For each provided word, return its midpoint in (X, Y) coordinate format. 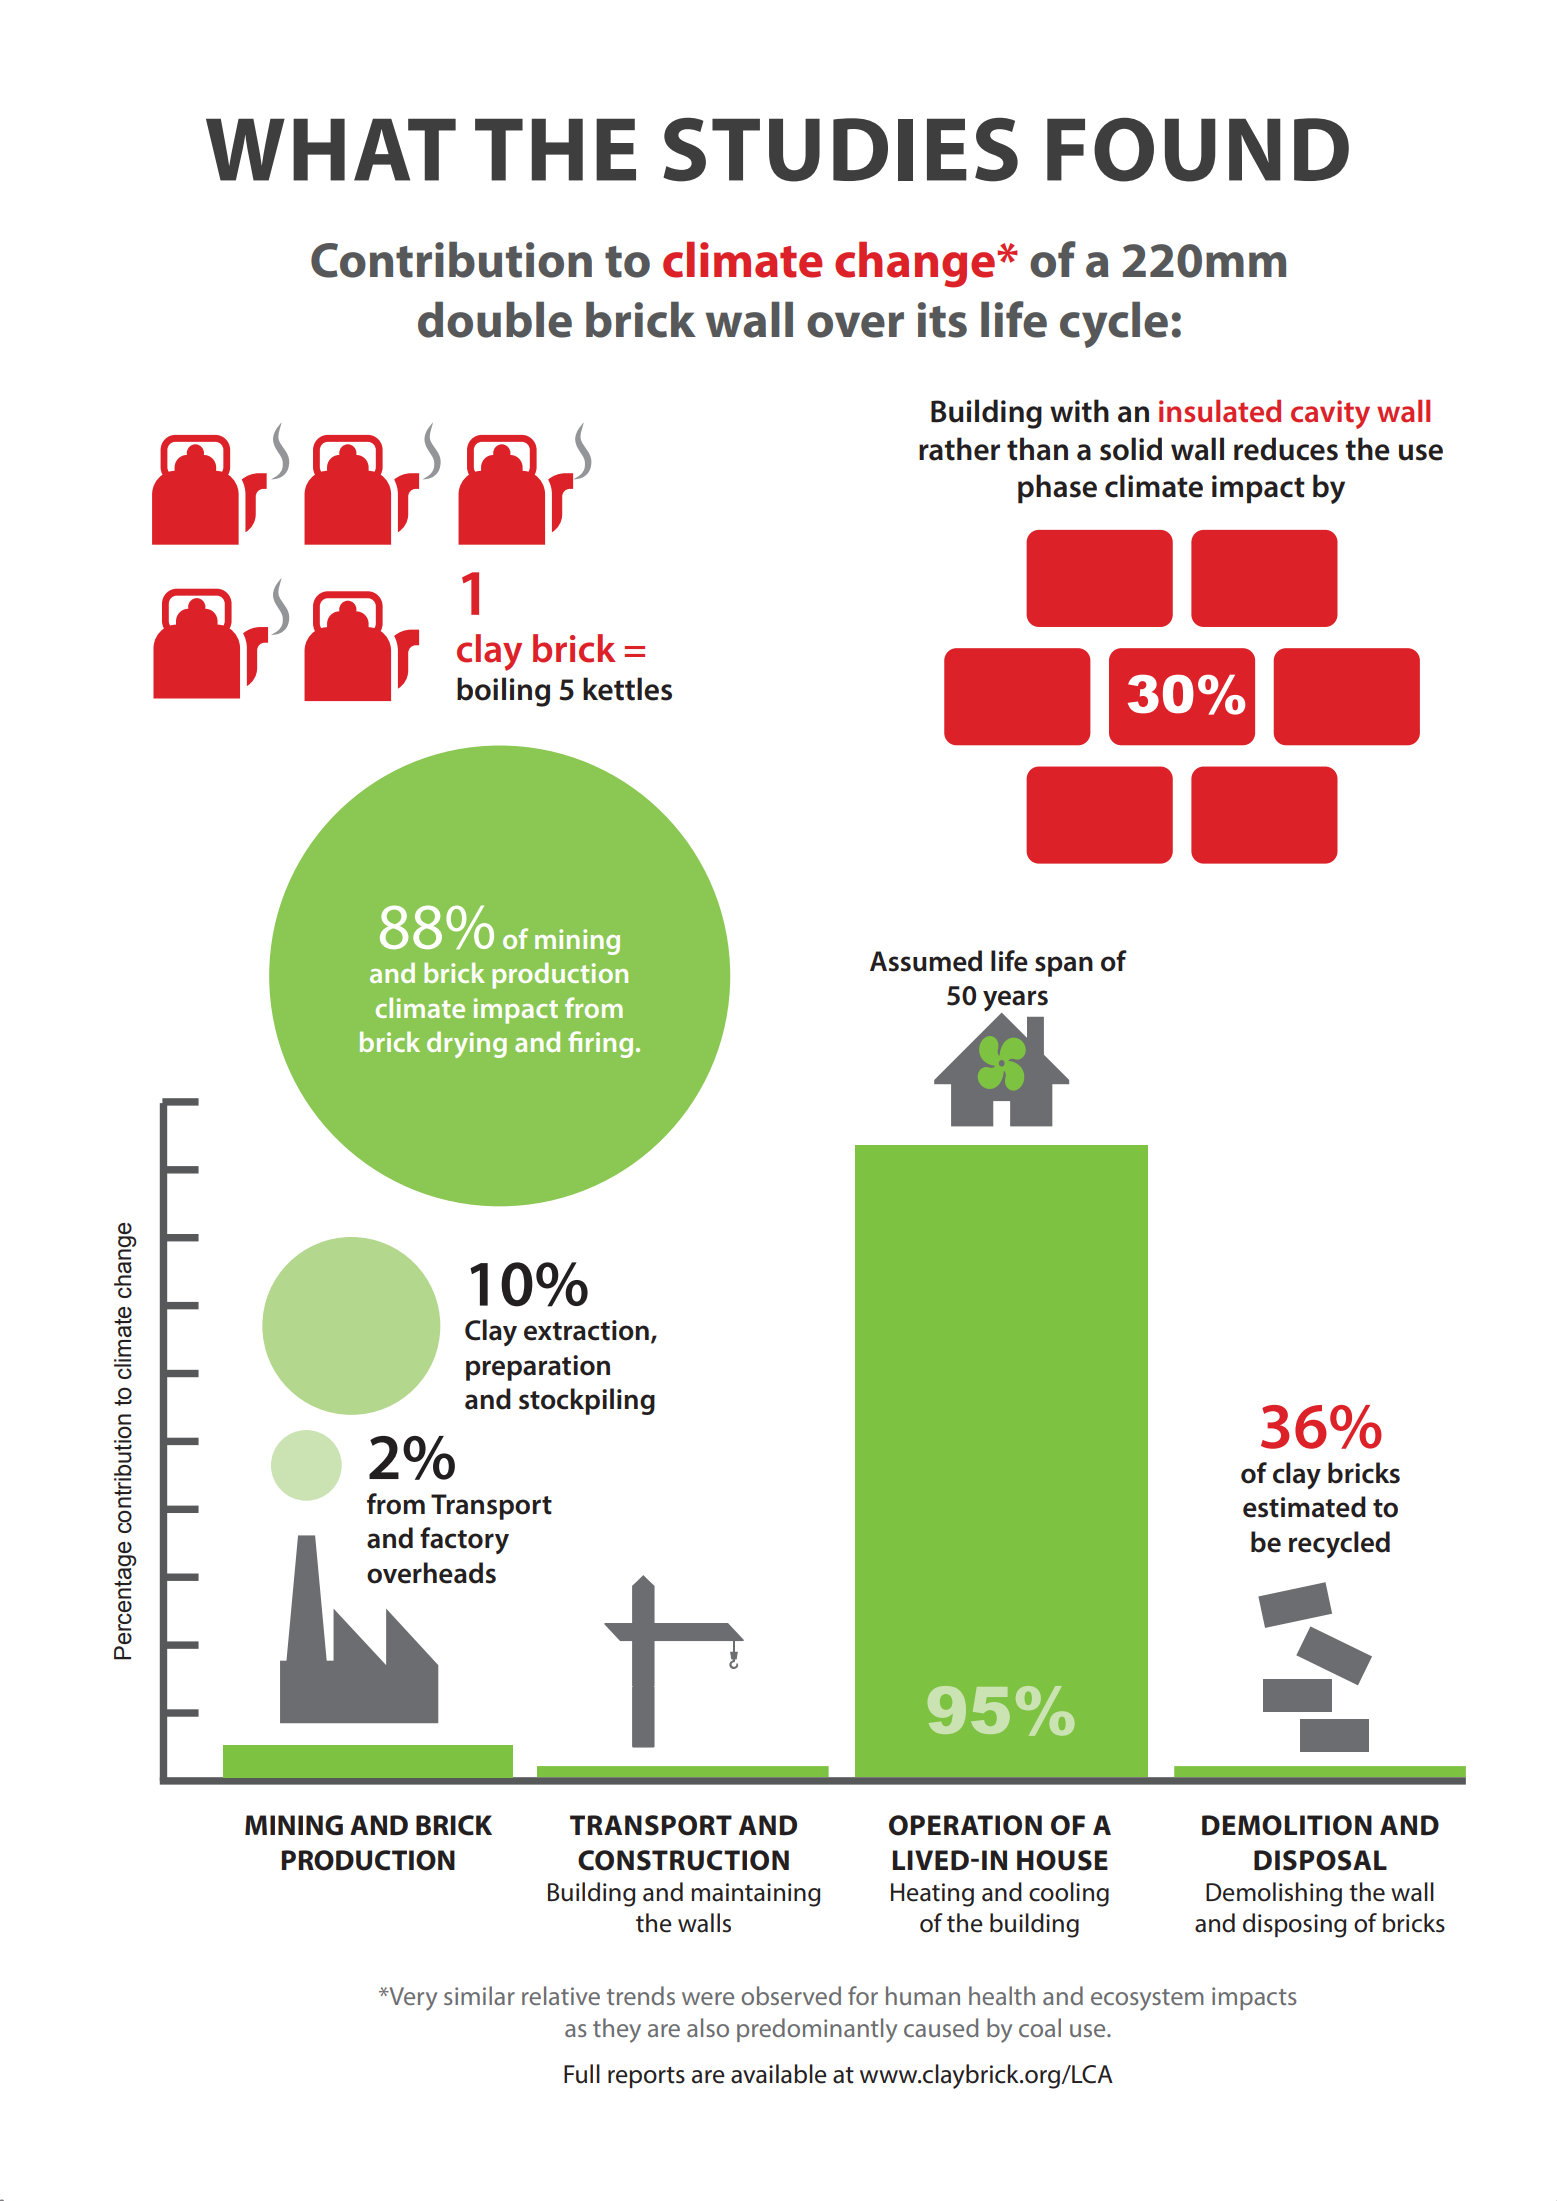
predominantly (817, 2030)
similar (479, 1995)
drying (467, 1044)
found (1198, 149)
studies (840, 149)
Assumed (926, 961)
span (1064, 966)
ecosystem (1147, 2000)
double (495, 319)
